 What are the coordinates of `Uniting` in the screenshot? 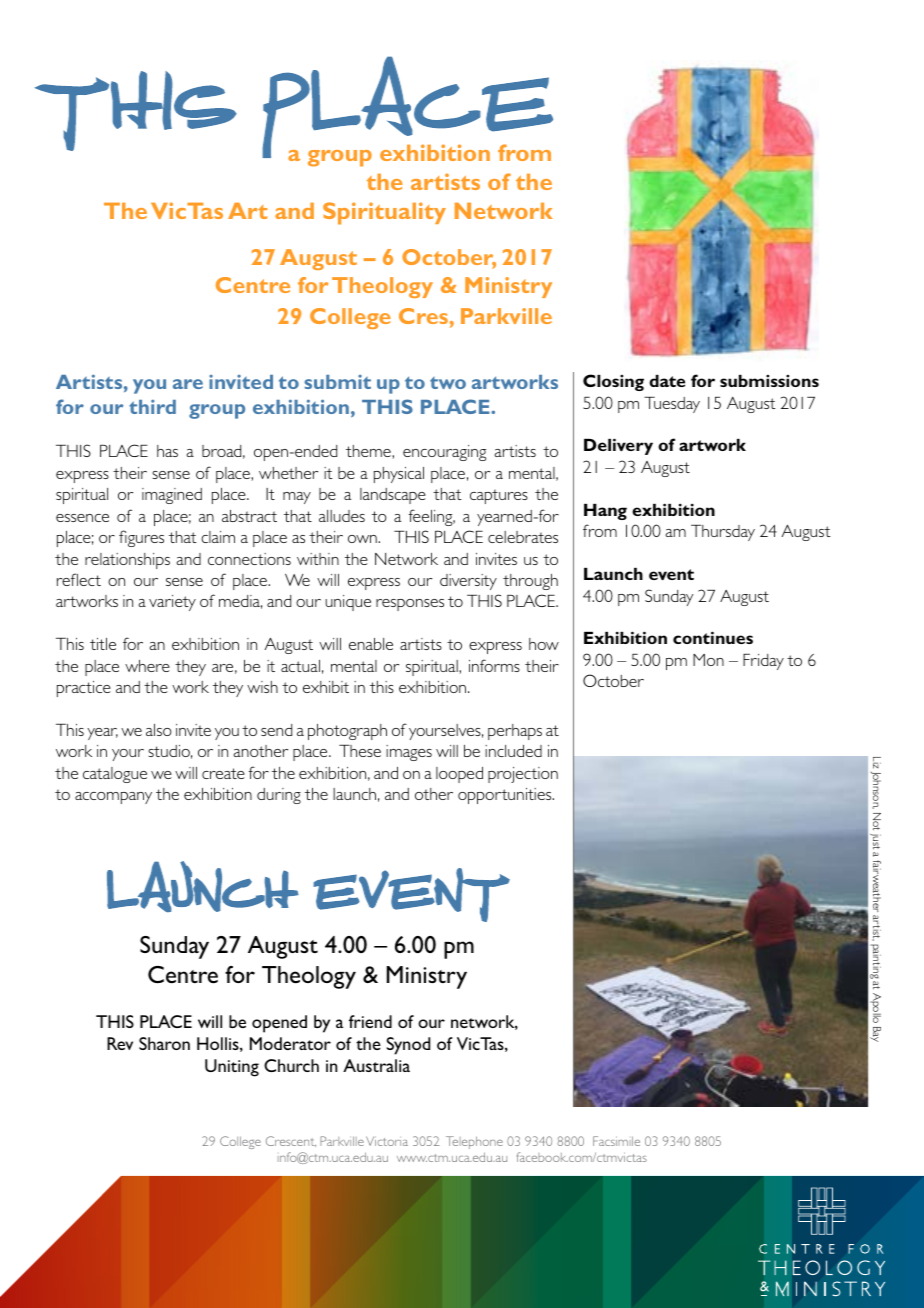 It's located at (232, 1068).
